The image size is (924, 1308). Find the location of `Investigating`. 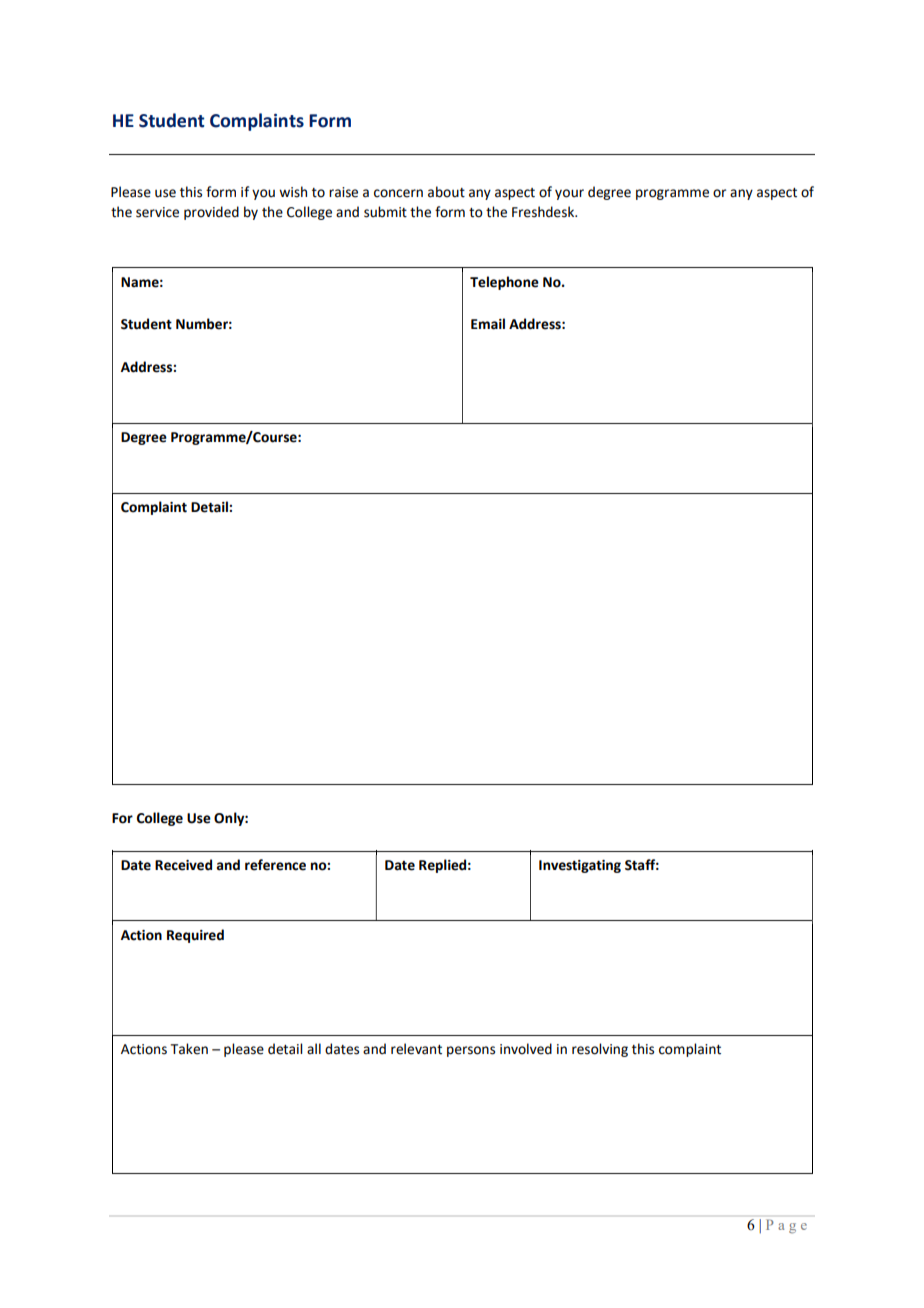

Investigating is located at coordinates (580, 866).
